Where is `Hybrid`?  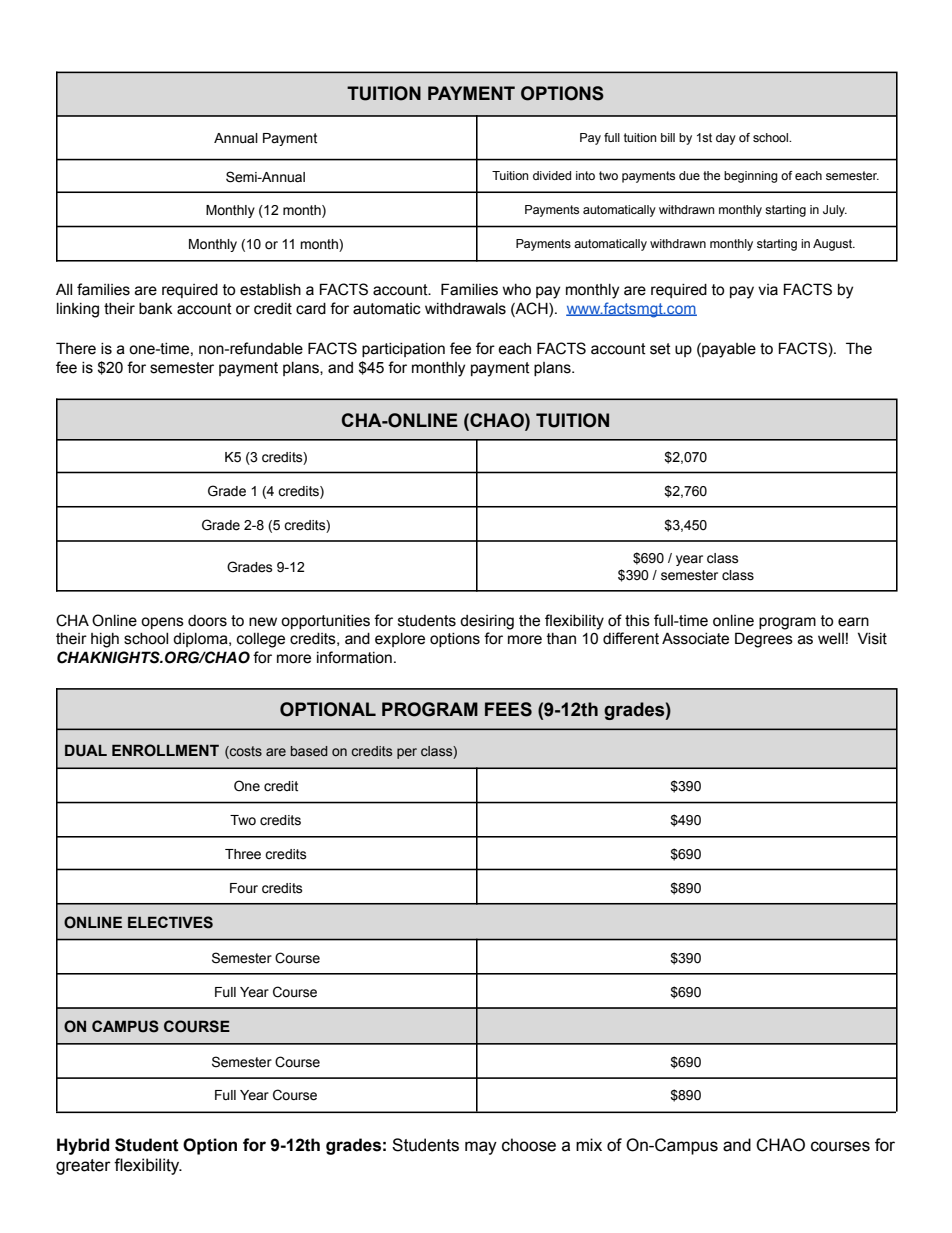
Hybrid is located at coordinates (83, 1146).
